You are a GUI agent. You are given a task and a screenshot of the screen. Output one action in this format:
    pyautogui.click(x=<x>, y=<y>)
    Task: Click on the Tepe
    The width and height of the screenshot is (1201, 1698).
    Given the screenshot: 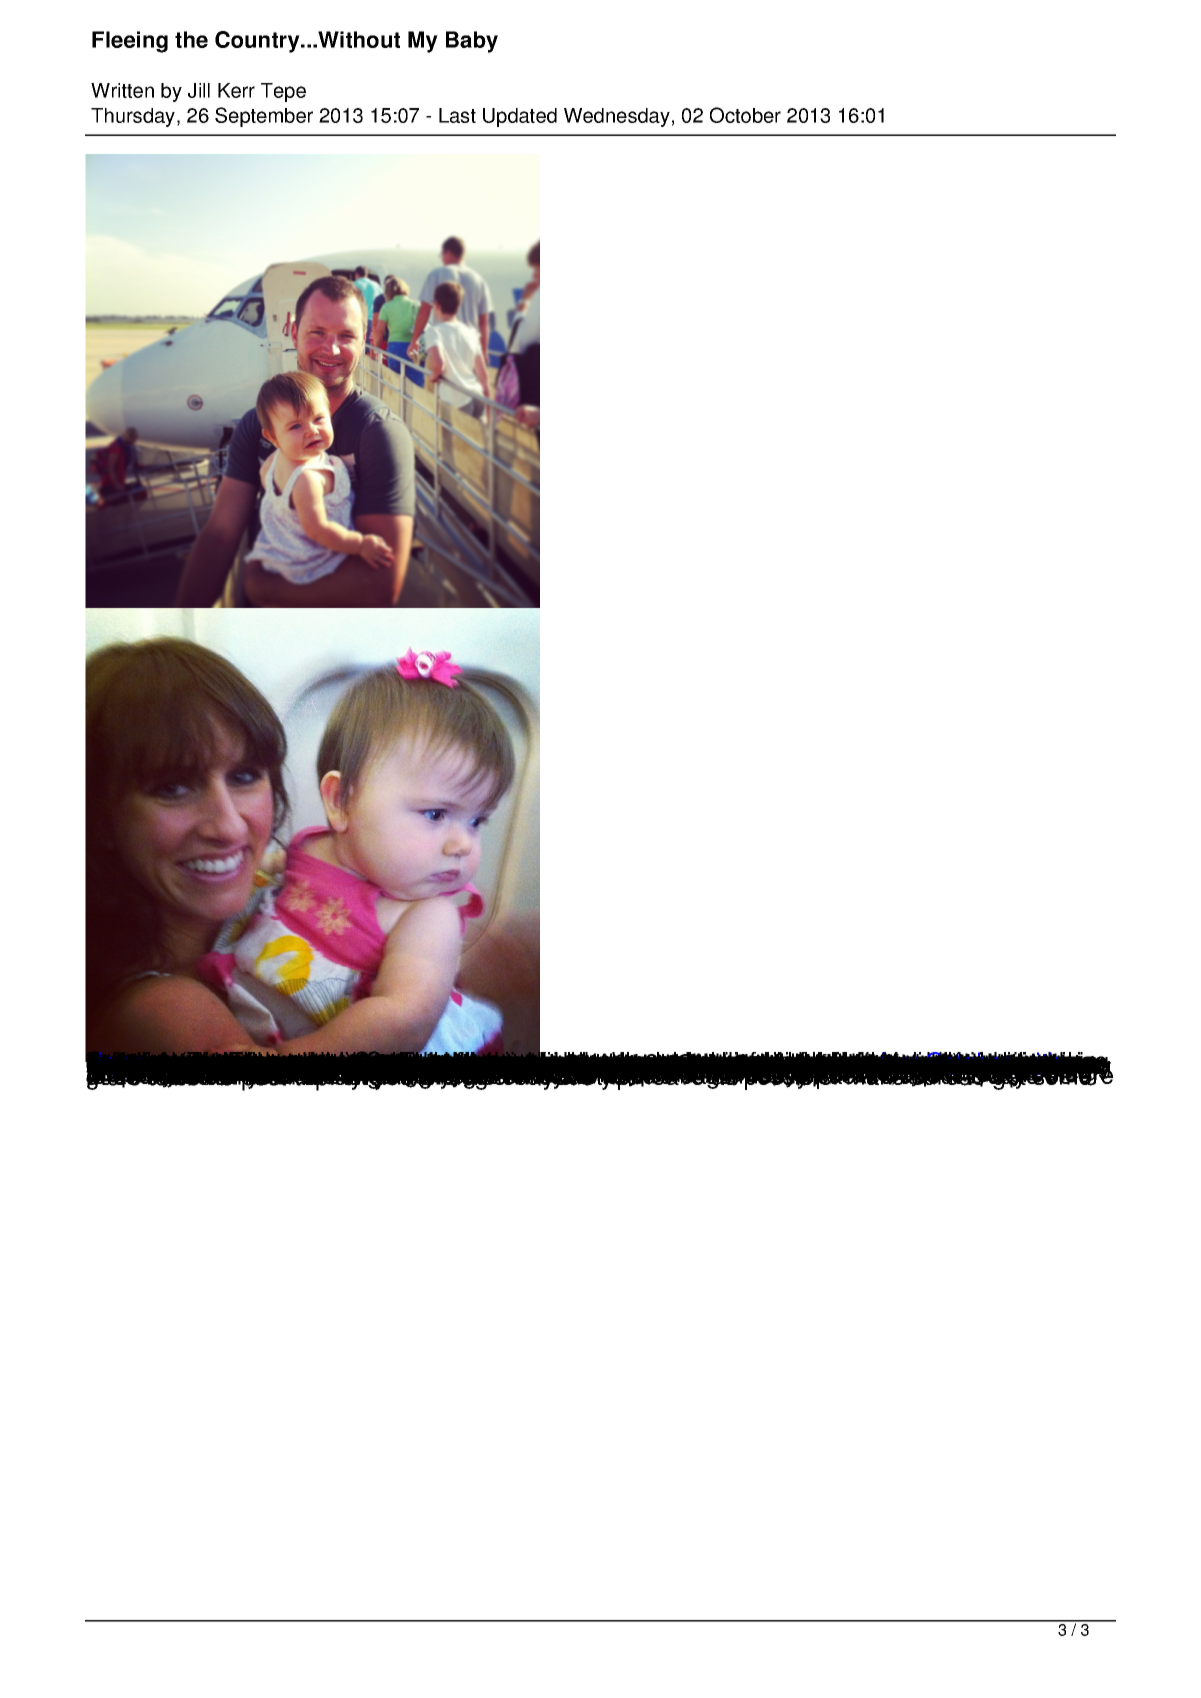 What is the action you would take?
    pyautogui.click(x=283, y=92)
